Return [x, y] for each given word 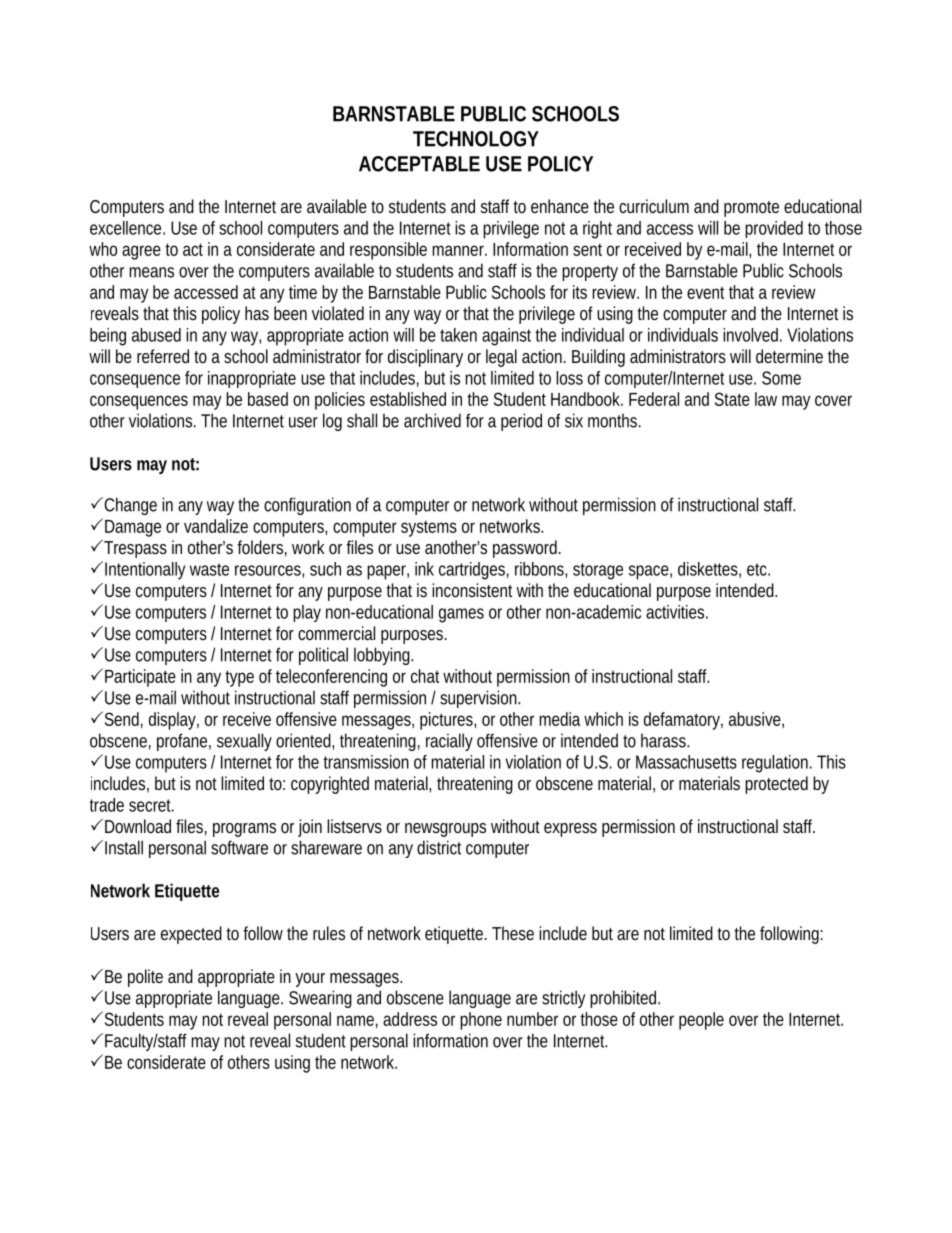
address [410, 1019]
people [701, 1021]
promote [751, 209]
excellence [127, 228]
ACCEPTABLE [419, 164]
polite [145, 978]
